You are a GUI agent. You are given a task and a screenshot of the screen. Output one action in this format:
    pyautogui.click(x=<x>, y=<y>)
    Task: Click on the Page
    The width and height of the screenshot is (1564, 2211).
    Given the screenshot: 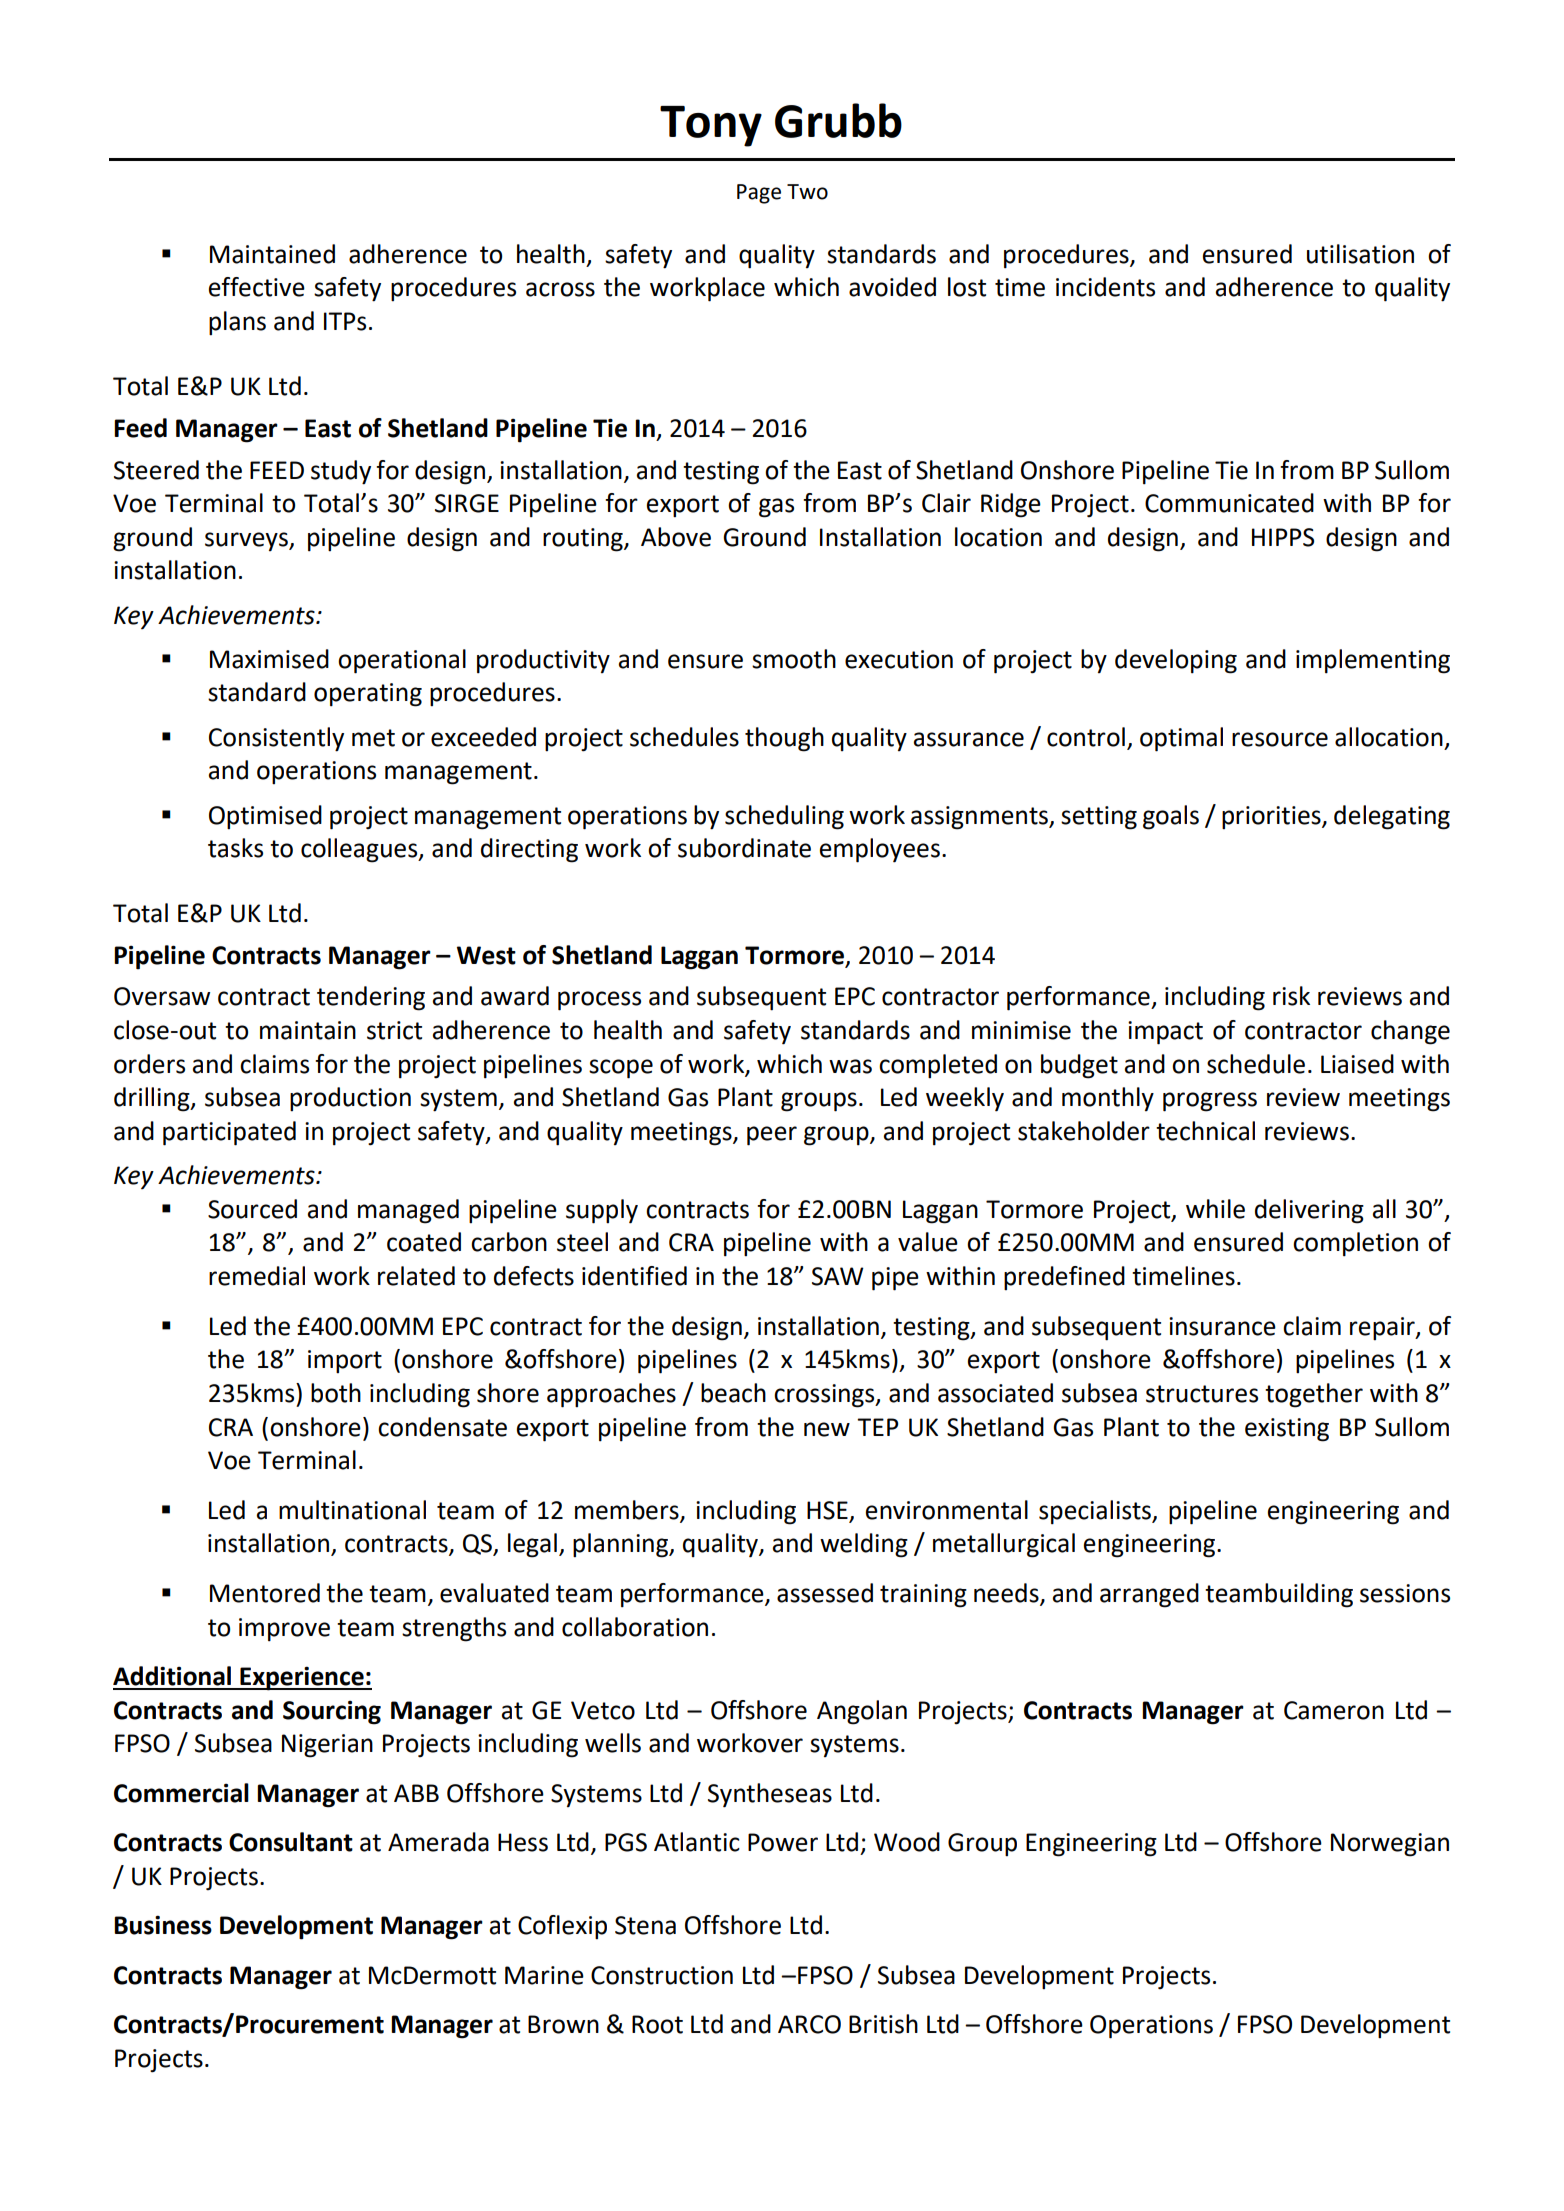 What is the action you would take?
    pyautogui.click(x=759, y=194)
